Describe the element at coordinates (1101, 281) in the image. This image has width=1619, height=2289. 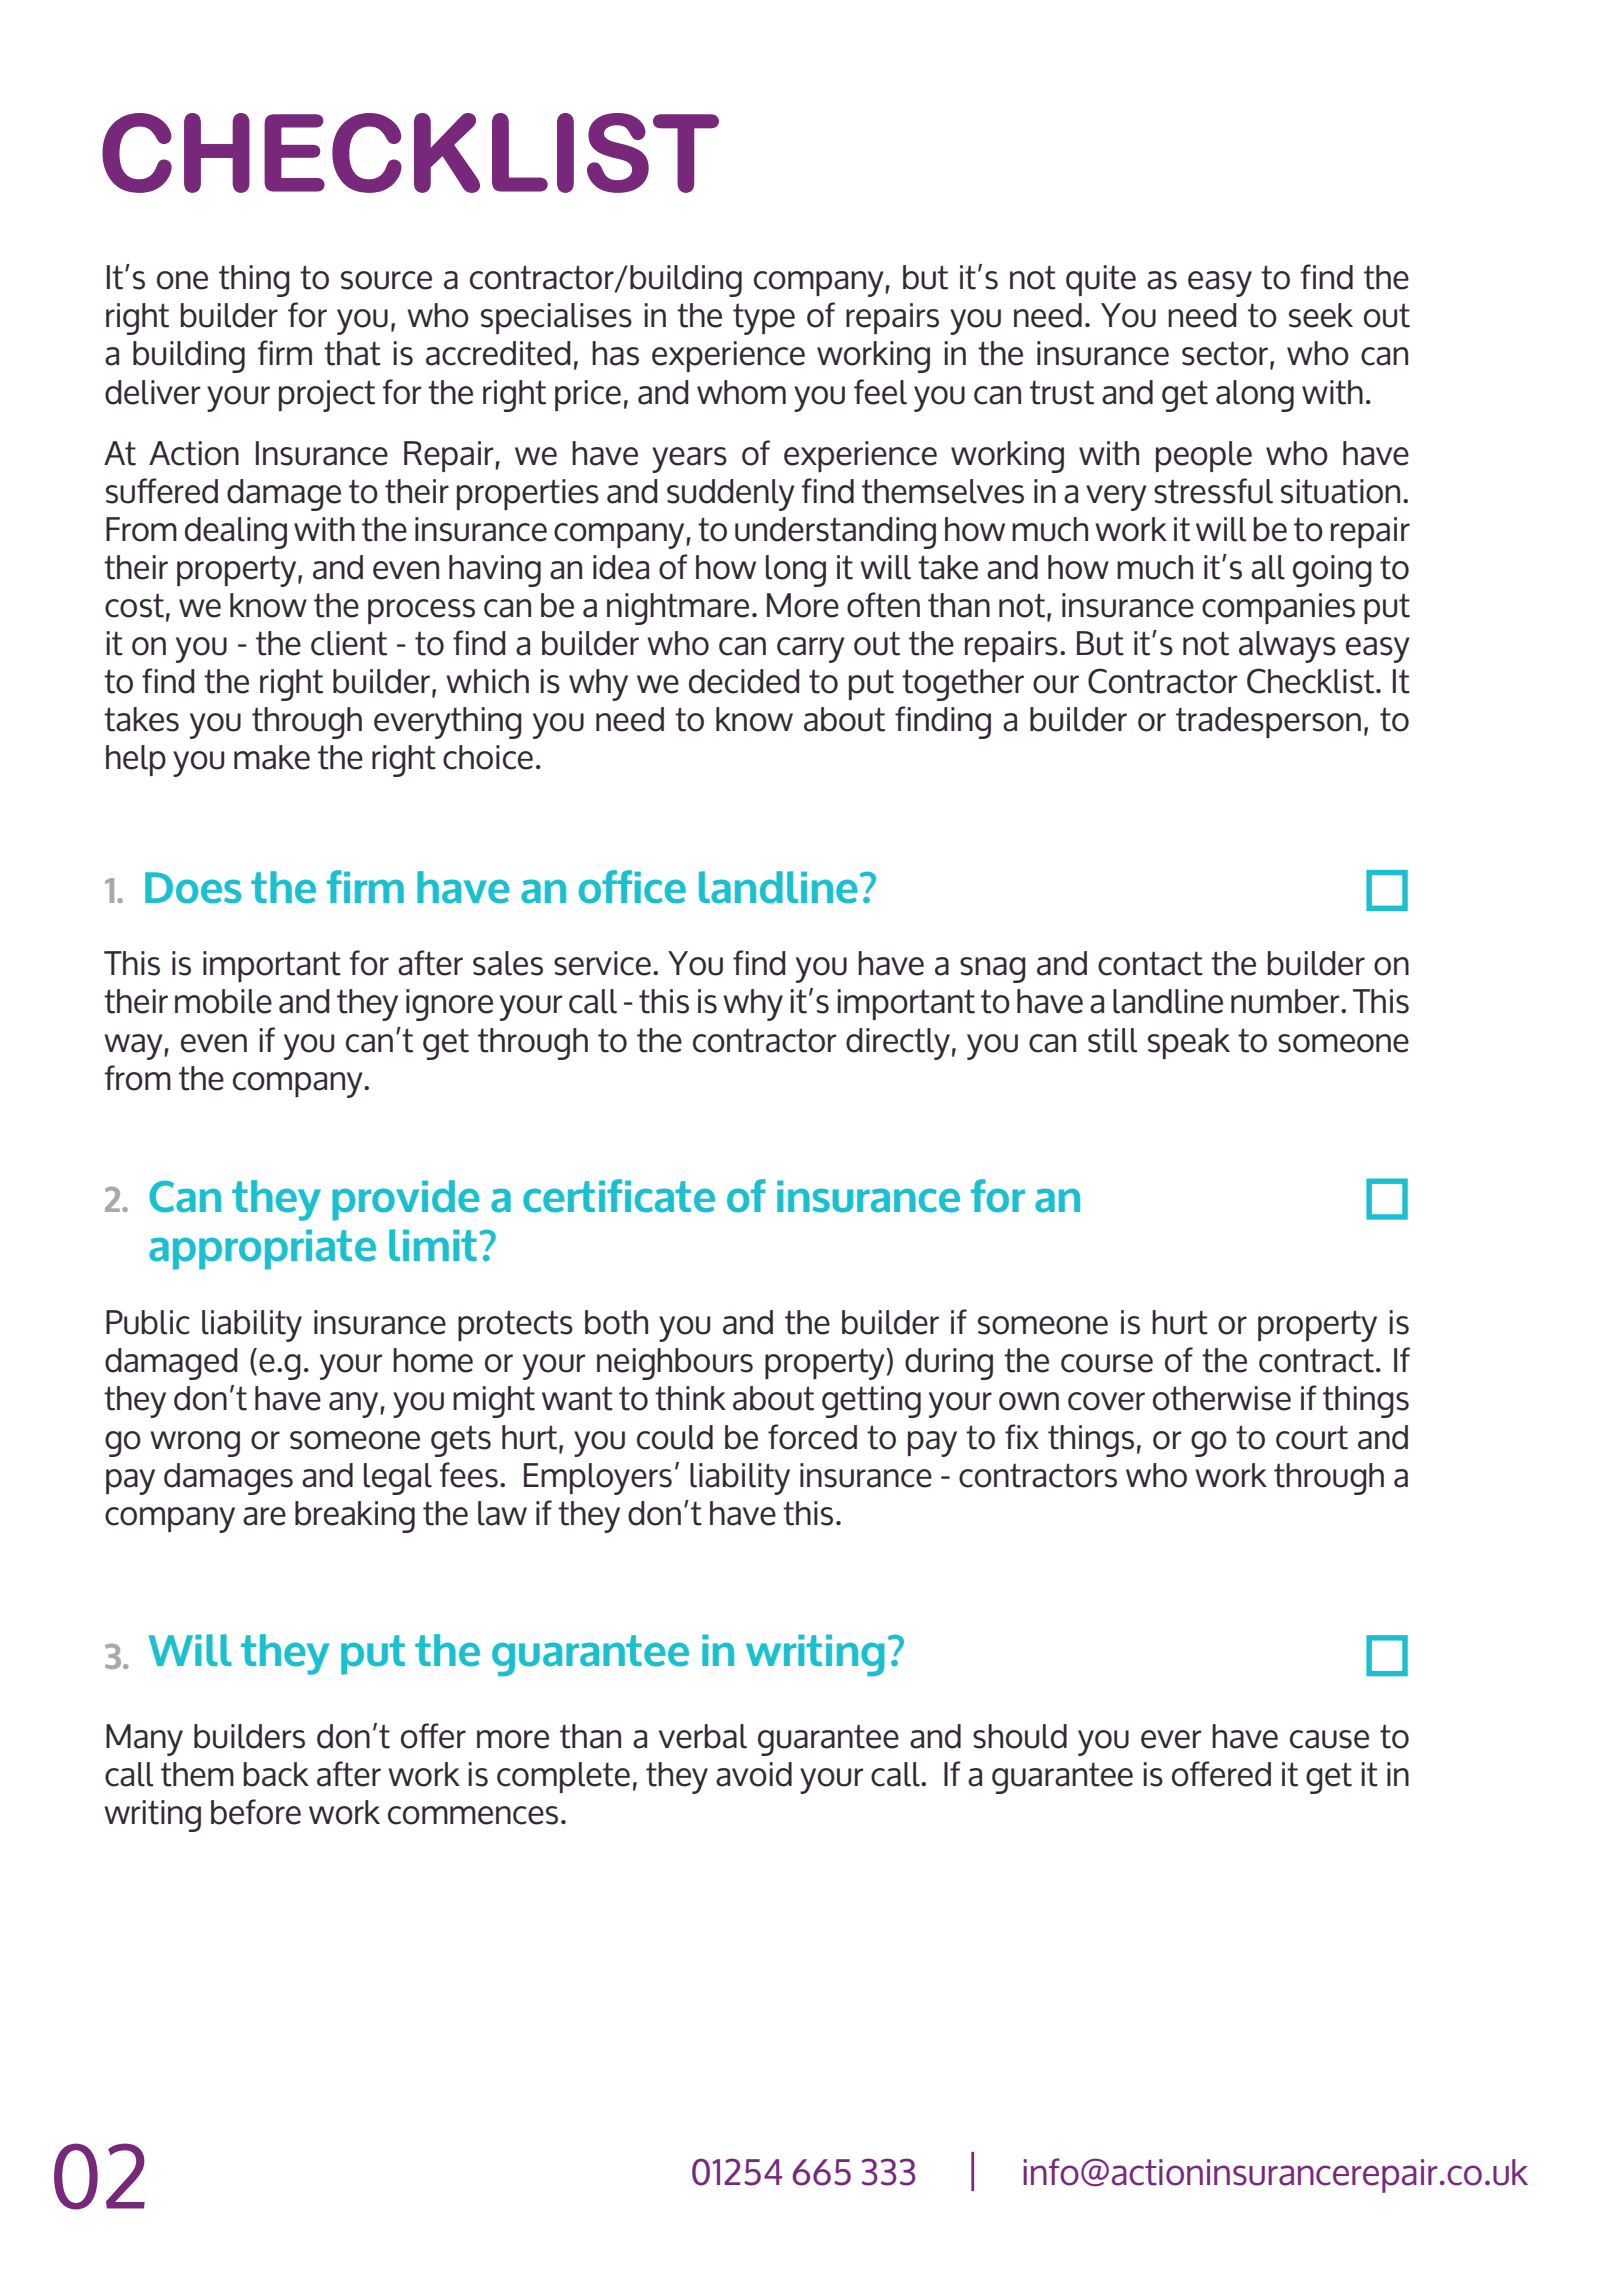
I see `quite` at that location.
